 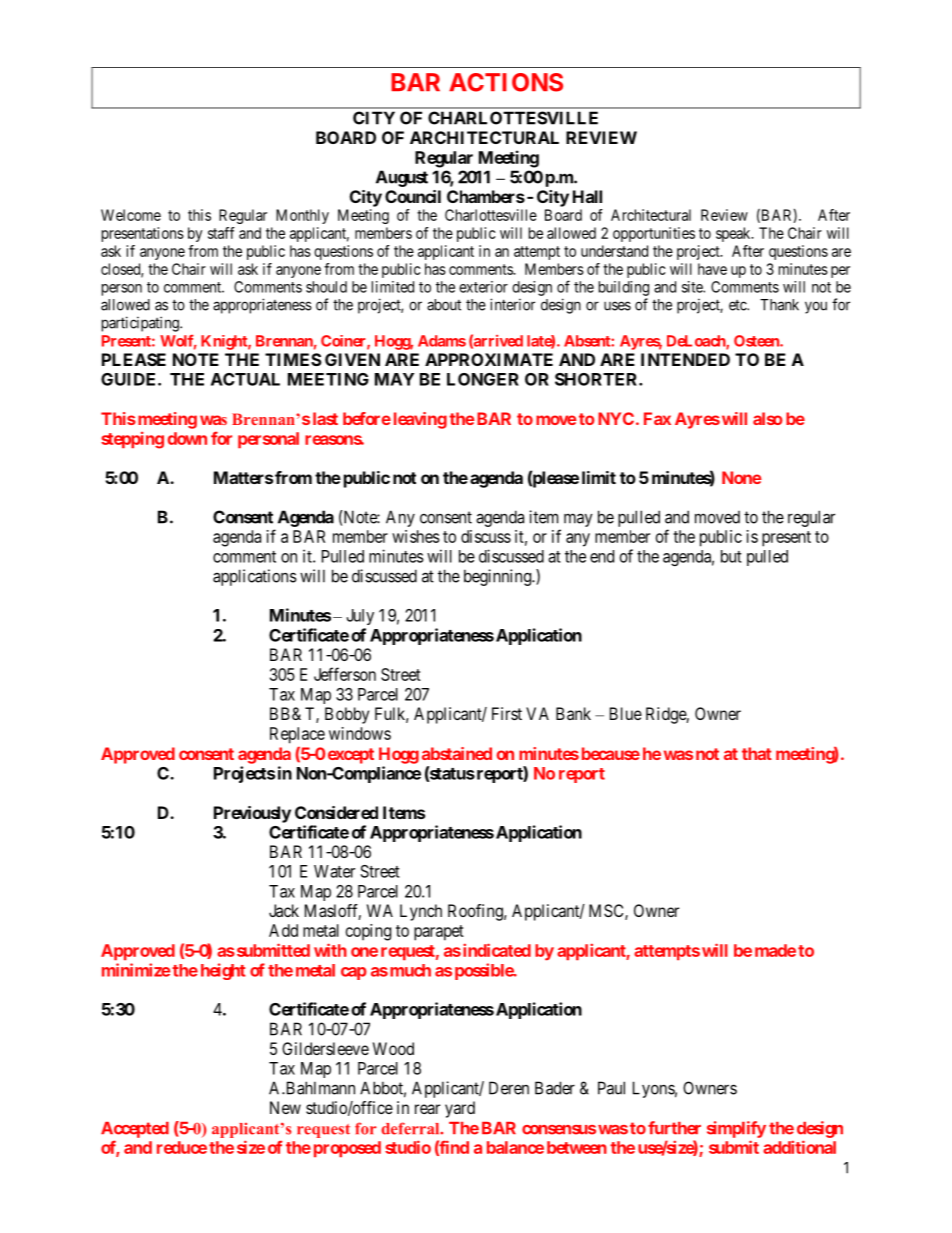 What do you see at coordinates (626, 713) in the screenshot?
I see `Blue` at bounding box center [626, 713].
